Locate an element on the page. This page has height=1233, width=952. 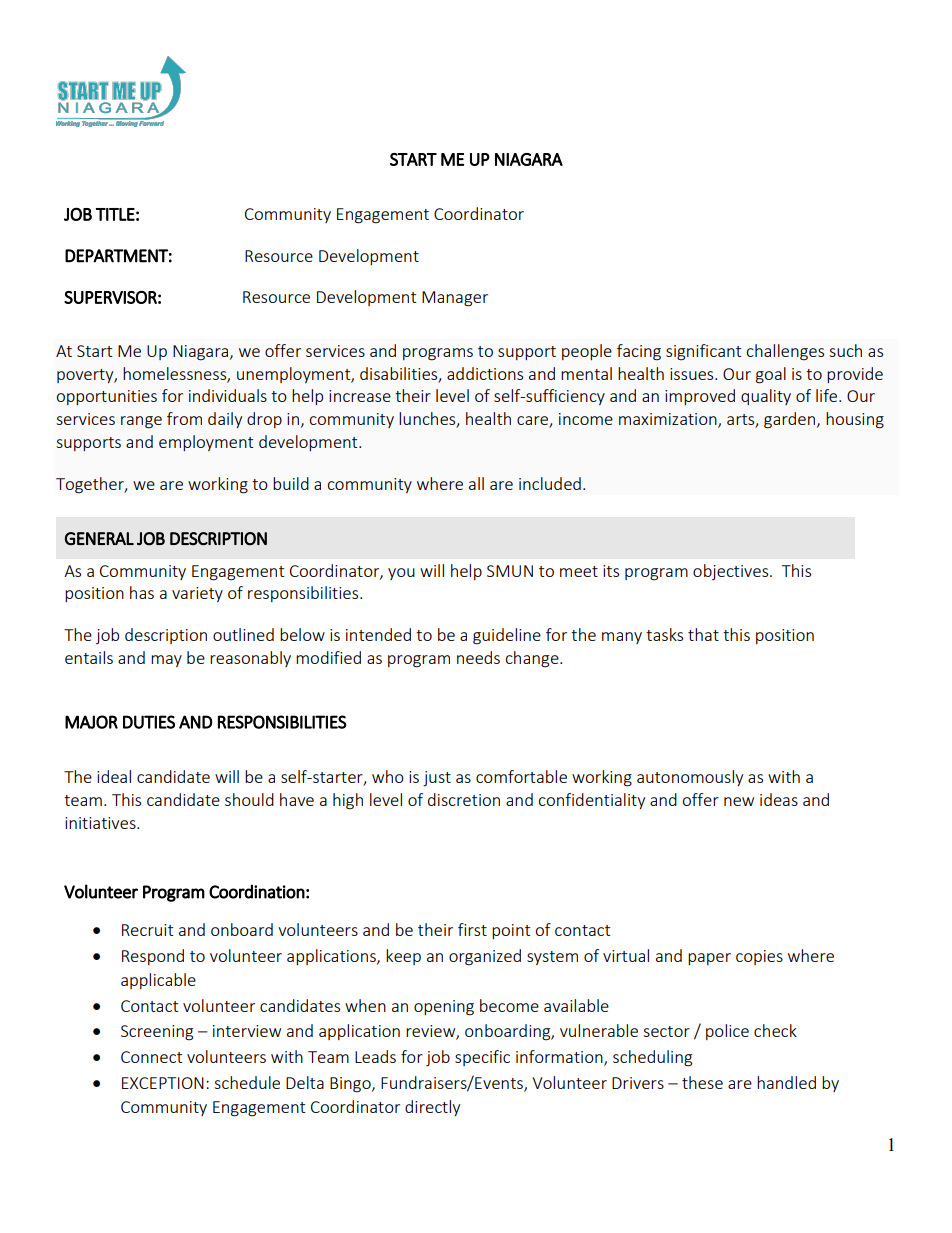
individuals is located at coordinates (228, 395).
